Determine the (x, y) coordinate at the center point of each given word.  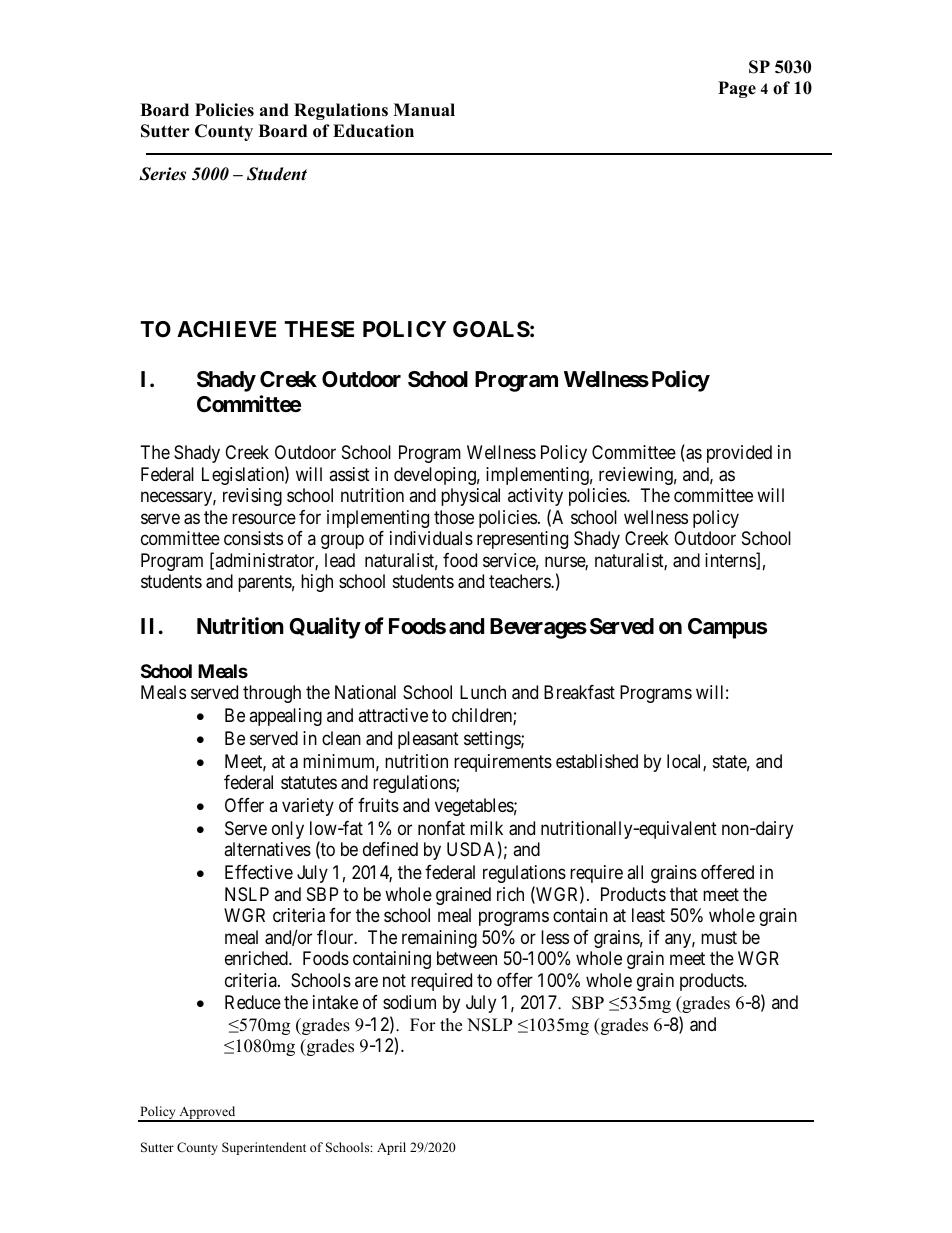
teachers (520, 581)
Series (162, 174)
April (391, 1148)
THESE (319, 329)
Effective (259, 872)
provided (739, 454)
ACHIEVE (226, 329)
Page (737, 89)
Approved (207, 1113)
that (684, 894)
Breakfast (579, 692)
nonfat (441, 828)
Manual (424, 110)
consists (253, 538)
